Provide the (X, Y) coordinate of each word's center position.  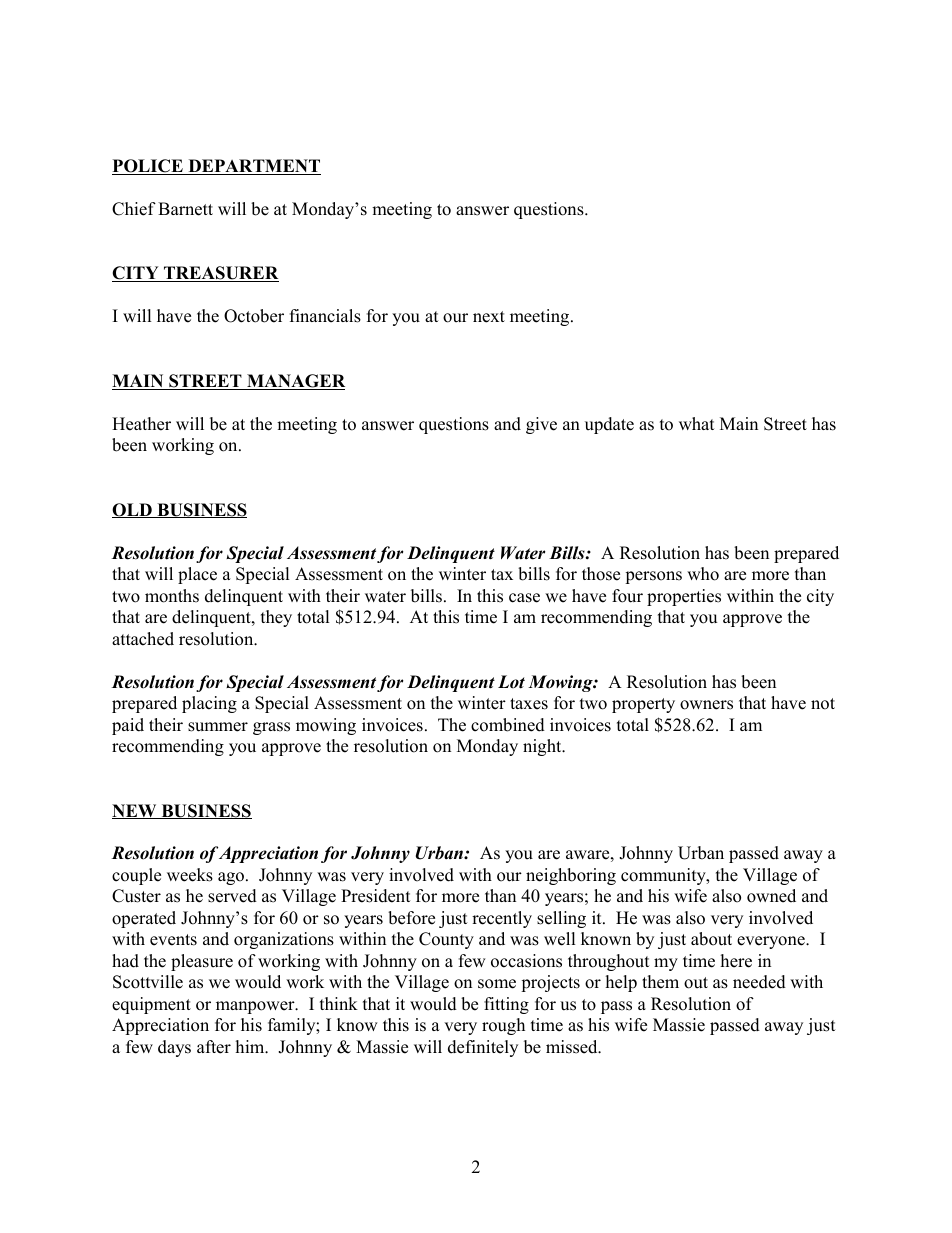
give (541, 425)
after (214, 1047)
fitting (506, 1005)
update (609, 425)
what (697, 423)
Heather (141, 424)
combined (508, 725)
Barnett (185, 209)
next (489, 317)
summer (218, 727)
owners (706, 705)
